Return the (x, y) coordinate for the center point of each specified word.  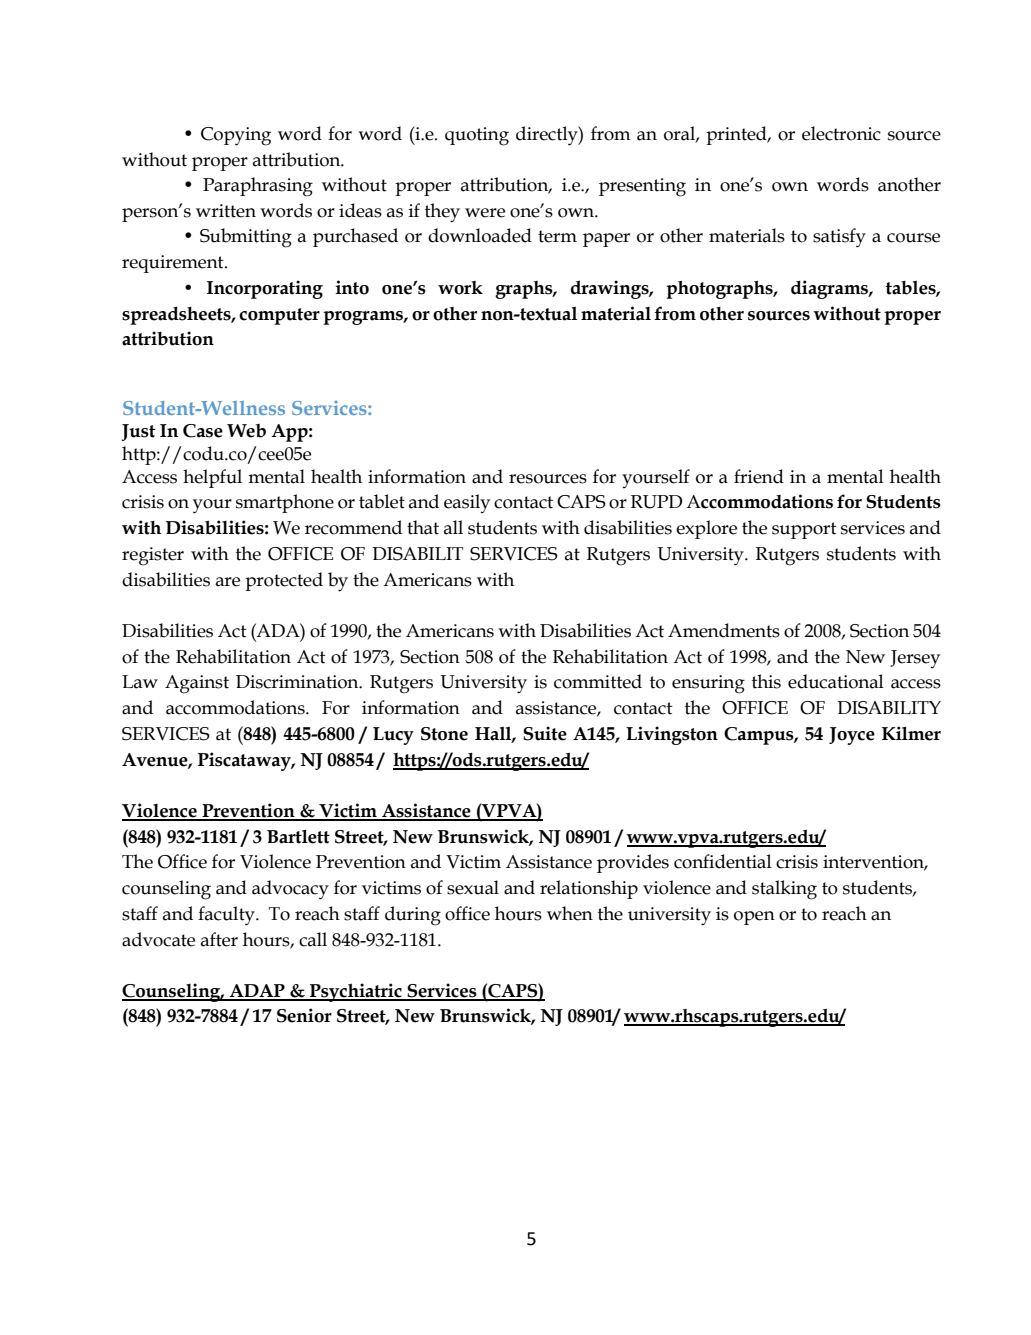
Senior (304, 1015)
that (423, 527)
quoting (477, 136)
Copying (236, 136)
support (804, 530)
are (228, 582)
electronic (841, 133)
